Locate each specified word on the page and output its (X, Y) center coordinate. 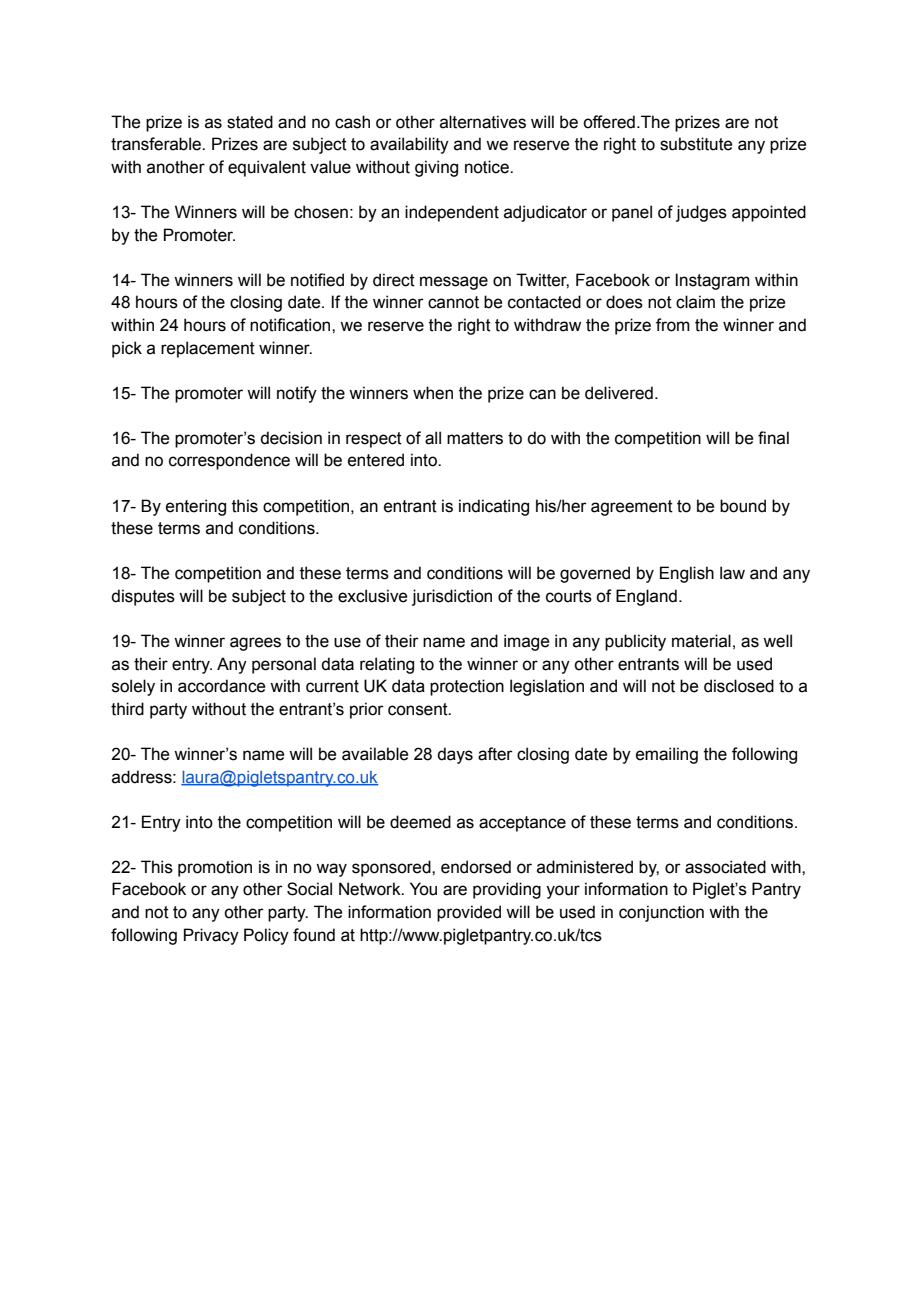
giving (436, 168)
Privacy (211, 936)
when (433, 393)
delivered (619, 393)
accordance (221, 686)
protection (467, 687)
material (701, 641)
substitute (696, 144)
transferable (157, 144)
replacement (208, 349)
